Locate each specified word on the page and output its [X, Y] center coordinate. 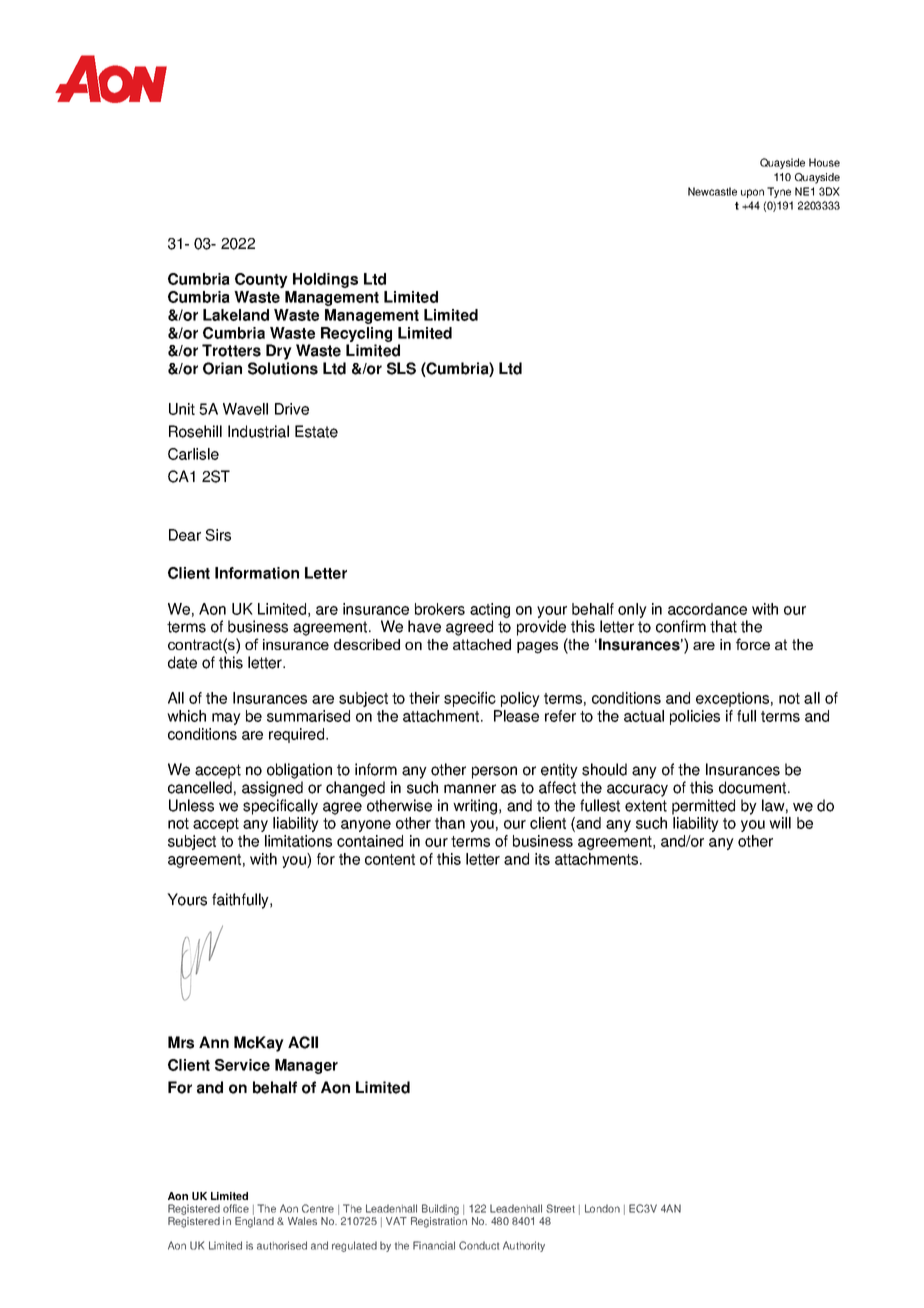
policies [695, 717]
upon [752, 193]
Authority [524, 1246]
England [254, 1222]
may [226, 719]
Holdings [325, 280]
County [261, 280]
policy [520, 699]
